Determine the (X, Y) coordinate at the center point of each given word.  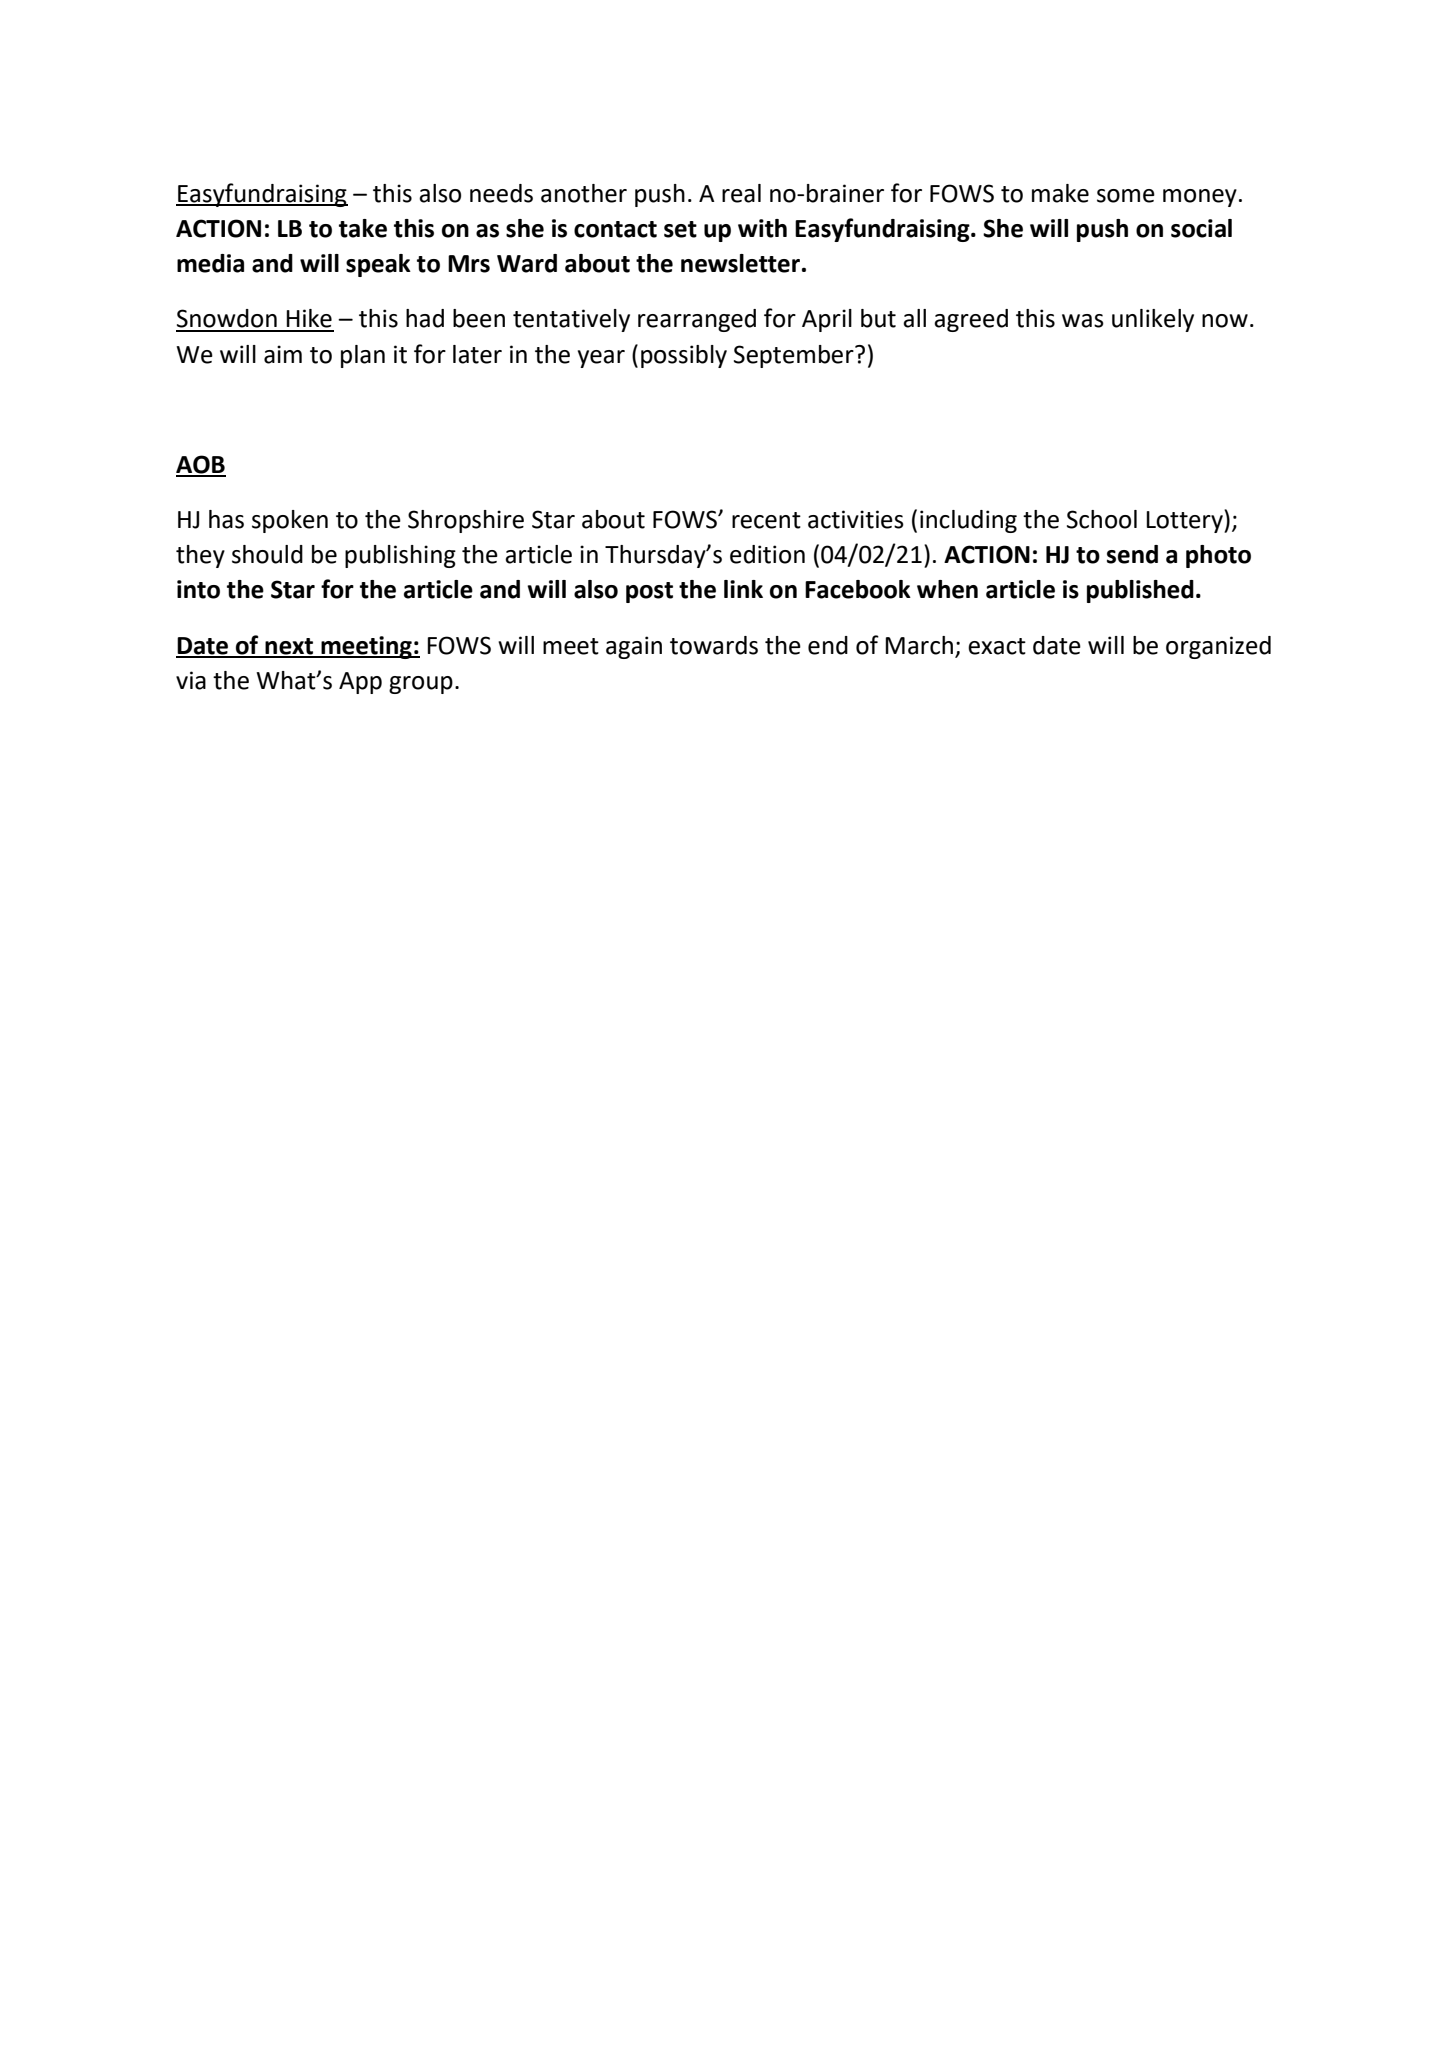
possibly (684, 356)
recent (766, 520)
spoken (290, 521)
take (363, 228)
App (360, 683)
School (1102, 519)
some (1126, 196)
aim (283, 354)
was (1083, 321)
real (741, 193)
